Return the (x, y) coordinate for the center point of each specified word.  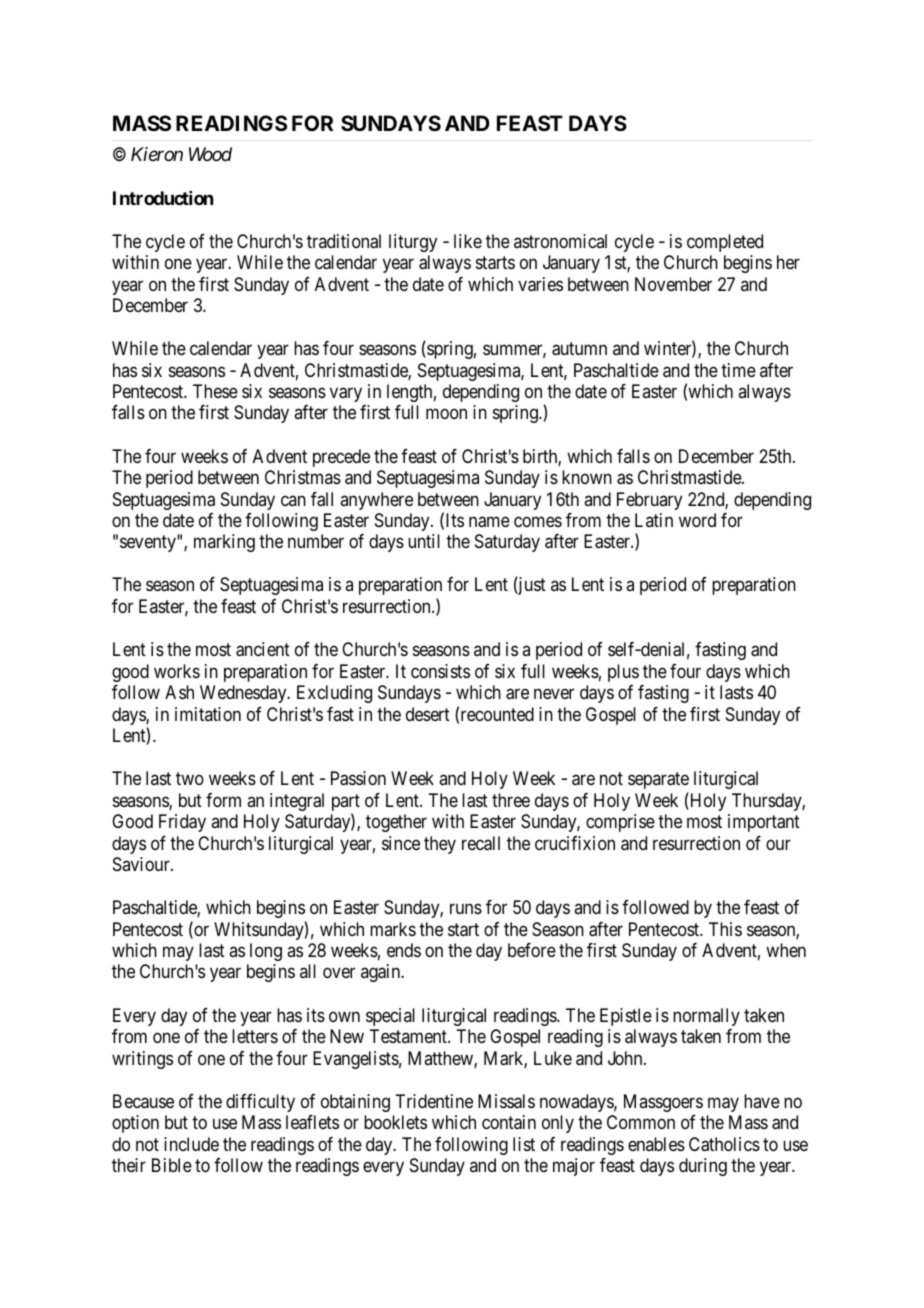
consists (440, 671)
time (738, 370)
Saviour (142, 864)
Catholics (724, 1144)
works (177, 671)
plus (623, 673)
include (191, 1144)
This (725, 929)
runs (466, 909)
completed (725, 243)
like (468, 241)
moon (446, 414)
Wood (210, 154)
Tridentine (434, 1101)
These (215, 391)
